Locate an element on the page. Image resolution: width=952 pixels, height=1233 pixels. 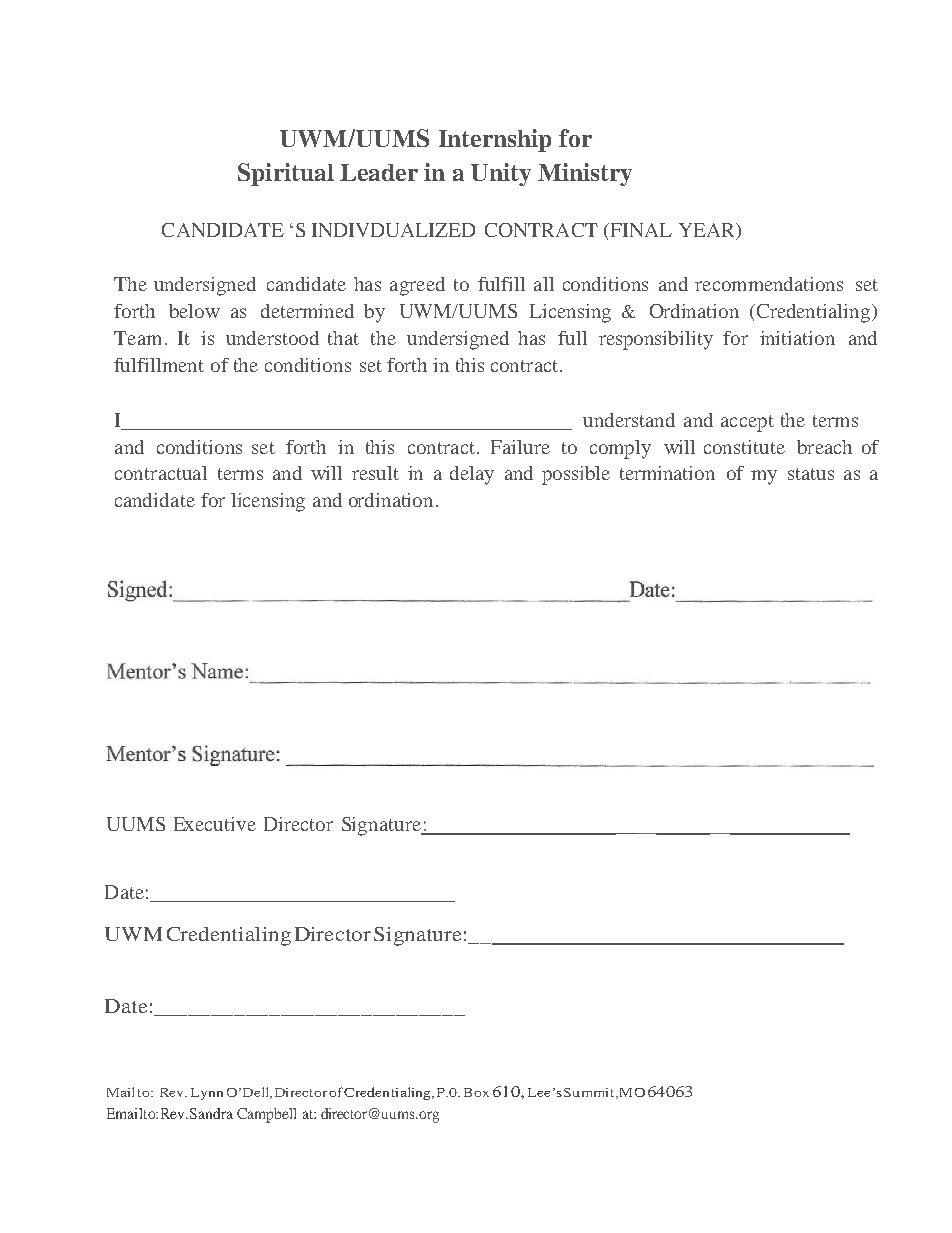
YEAR is located at coordinates (708, 231).
